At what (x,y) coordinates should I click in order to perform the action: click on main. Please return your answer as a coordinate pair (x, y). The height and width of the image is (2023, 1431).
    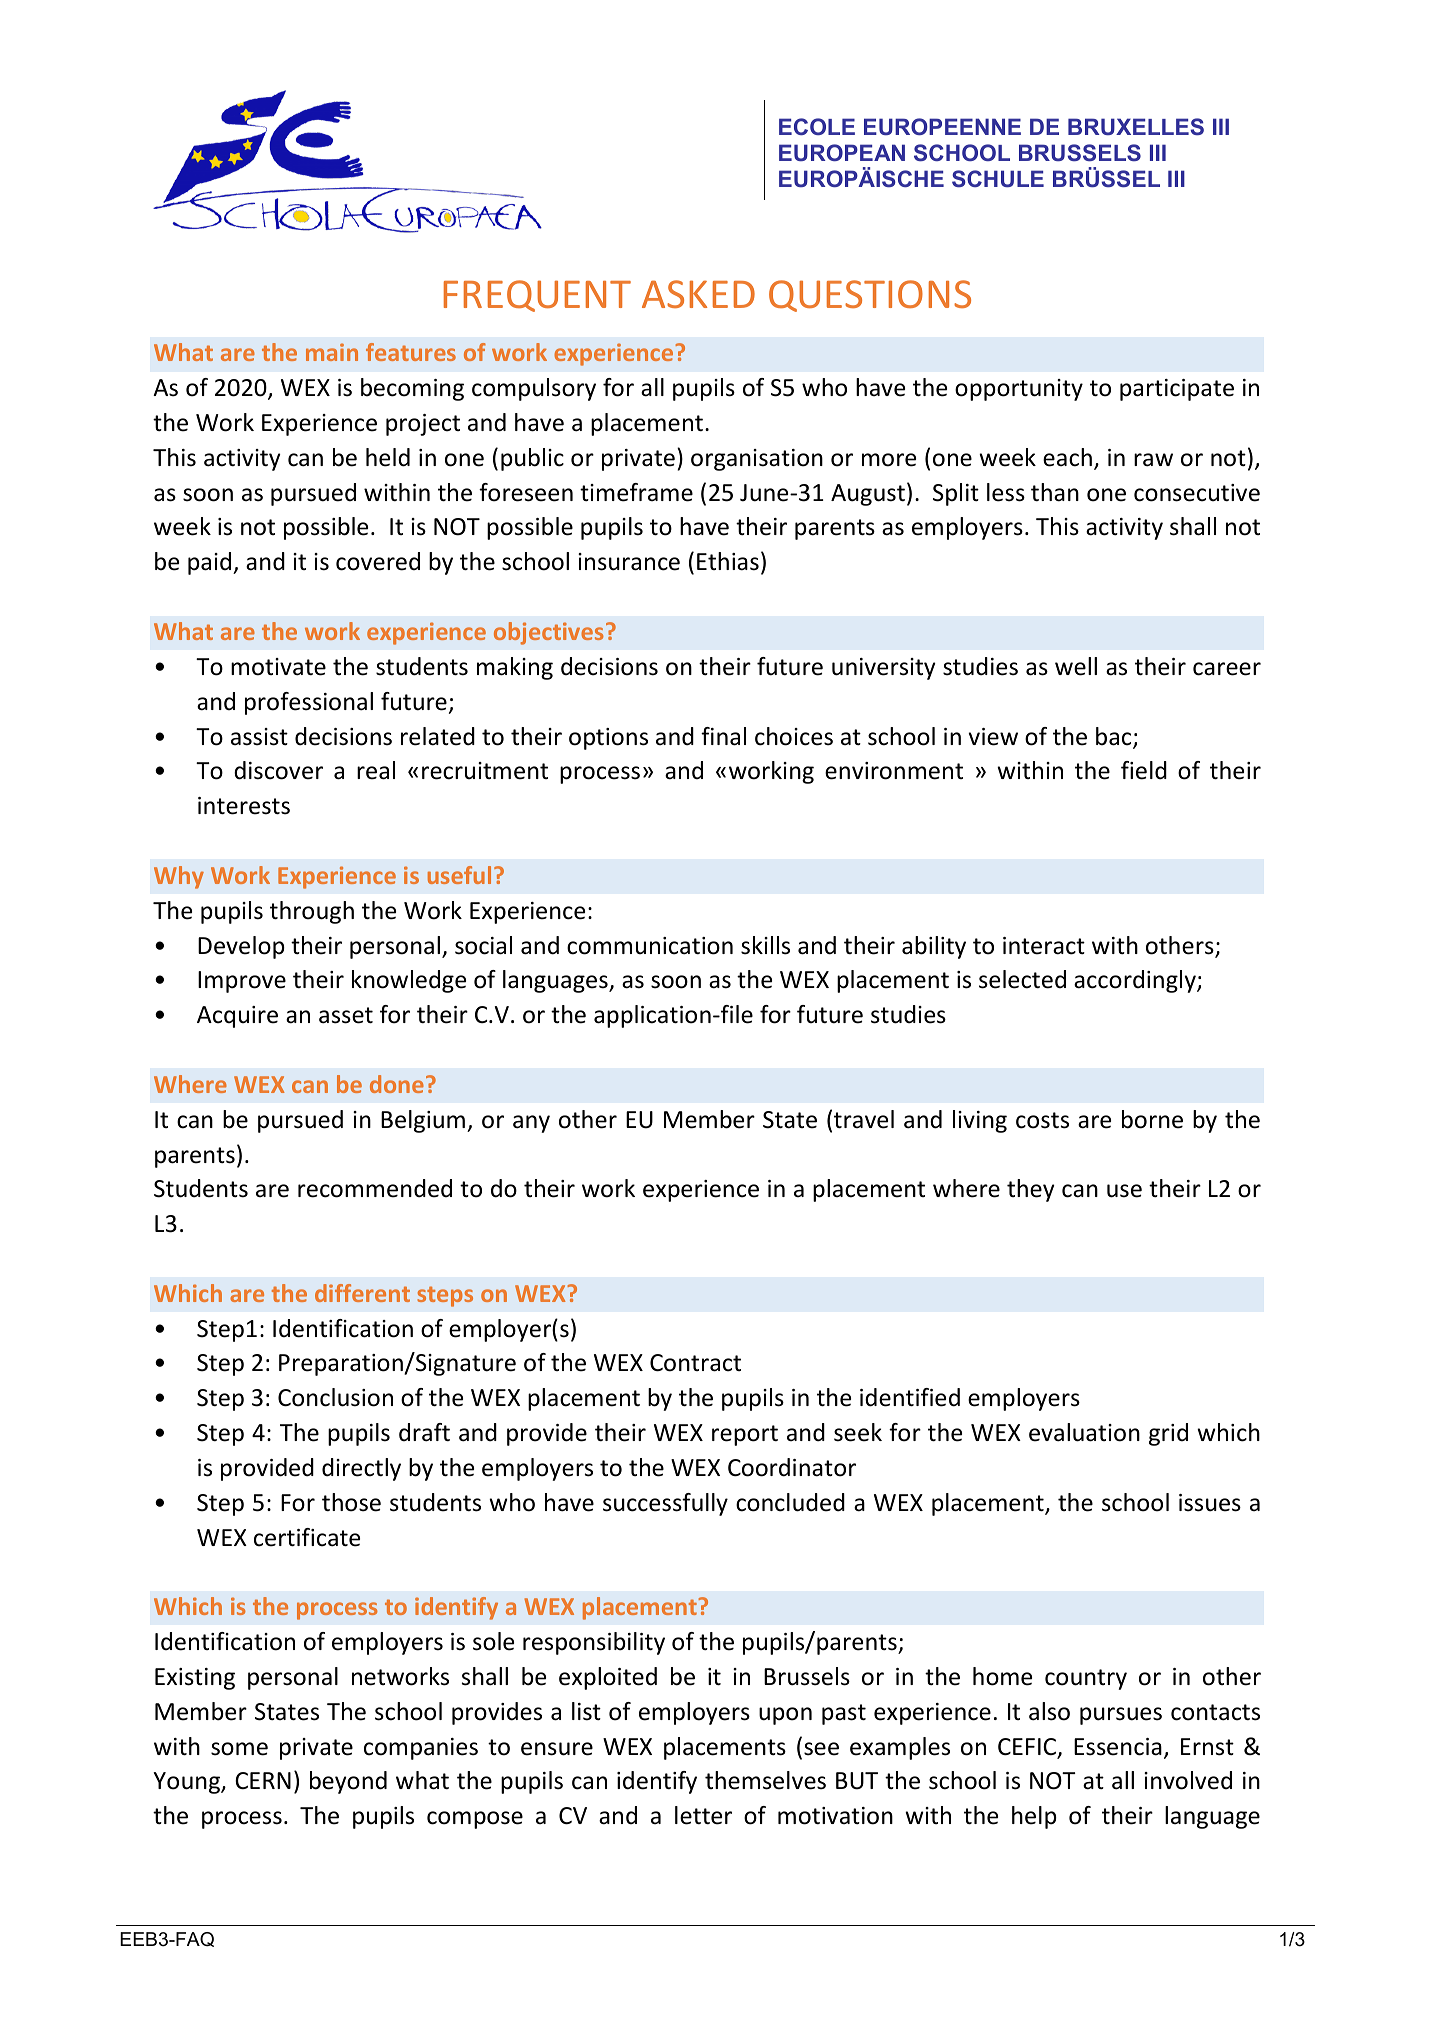
    Looking at the image, I should click on (332, 352).
